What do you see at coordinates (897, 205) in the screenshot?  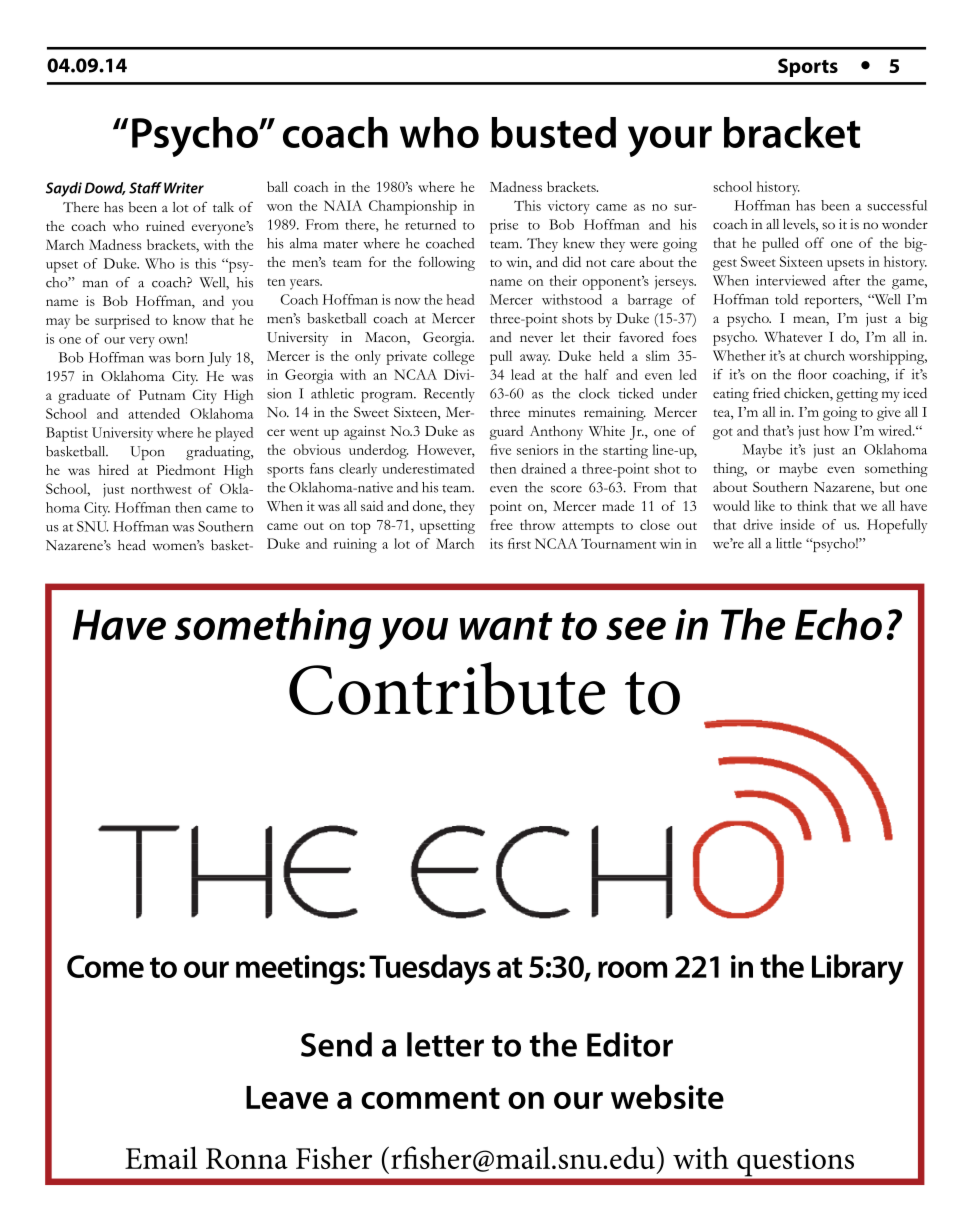 I see `successful` at bounding box center [897, 205].
